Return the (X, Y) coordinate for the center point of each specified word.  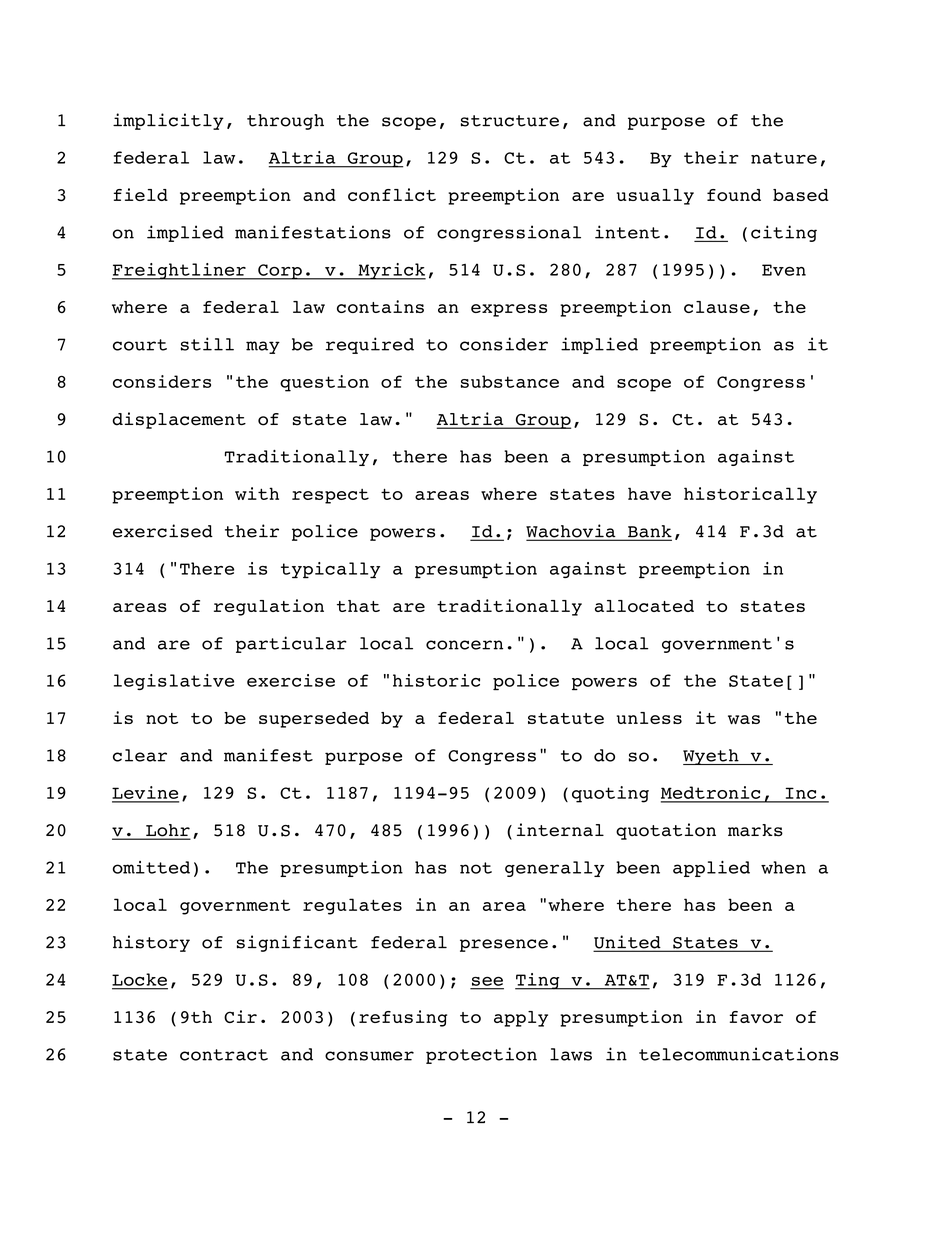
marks (755, 830)
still (207, 344)
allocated (644, 606)
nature (784, 158)
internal (560, 830)
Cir (240, 1016)
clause (717, 307)
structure (510, 121)
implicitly (168, 121)
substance (510, 381)
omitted (151, 867)
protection (481, 1055)
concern (464, 645)
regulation (269, 607)
